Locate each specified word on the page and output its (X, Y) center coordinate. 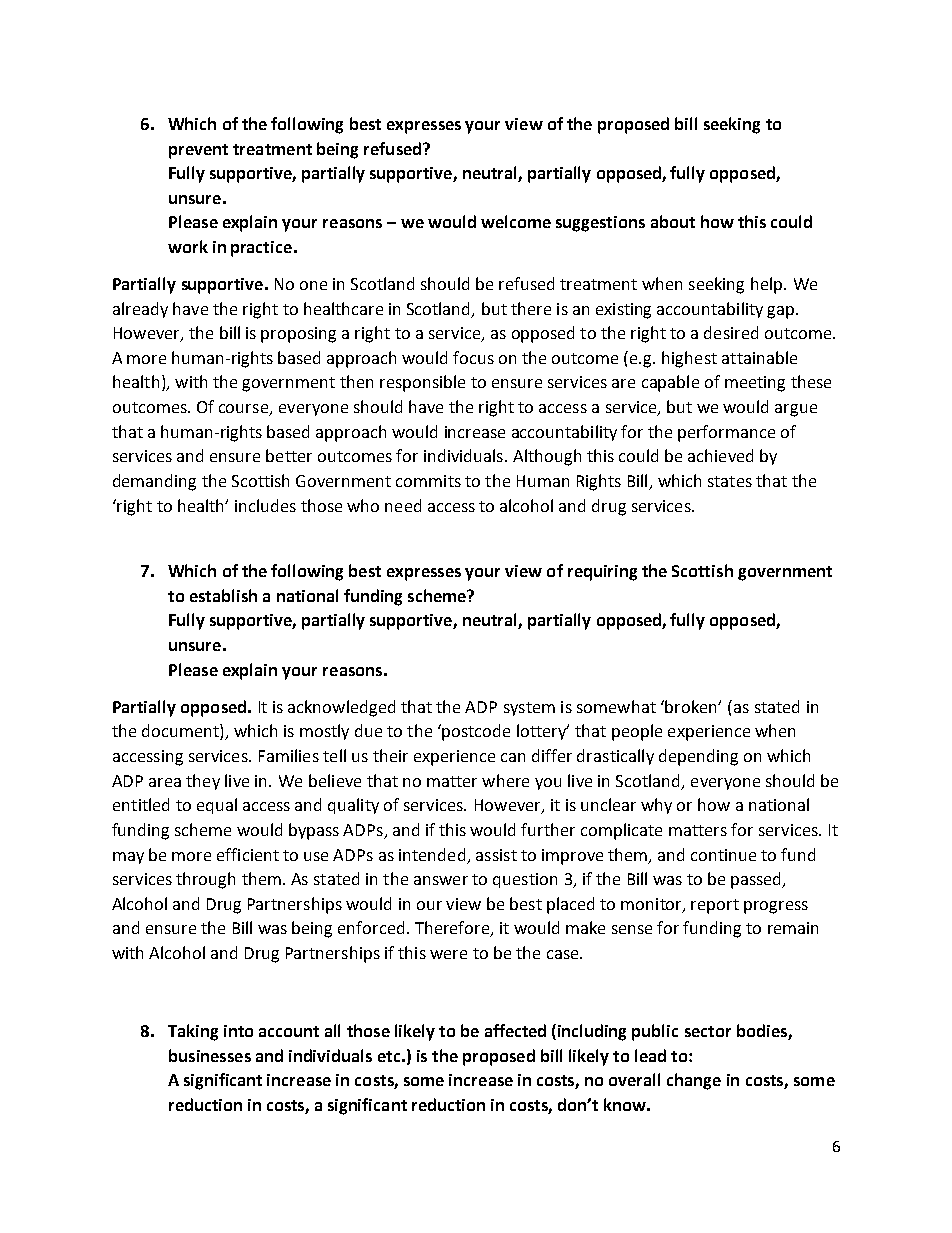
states (730, 481)
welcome (516, 221)
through (205, 880)
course (245, 410)
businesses (210, 1055)
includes (265, 505)
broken (691, 706)
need (403, 505)
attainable (759, 357)
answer (441, 880)
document (181, 732)
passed (757, 880)
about (673, 221)
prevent (198, 151)
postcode (476, 732)
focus (473, 357)
